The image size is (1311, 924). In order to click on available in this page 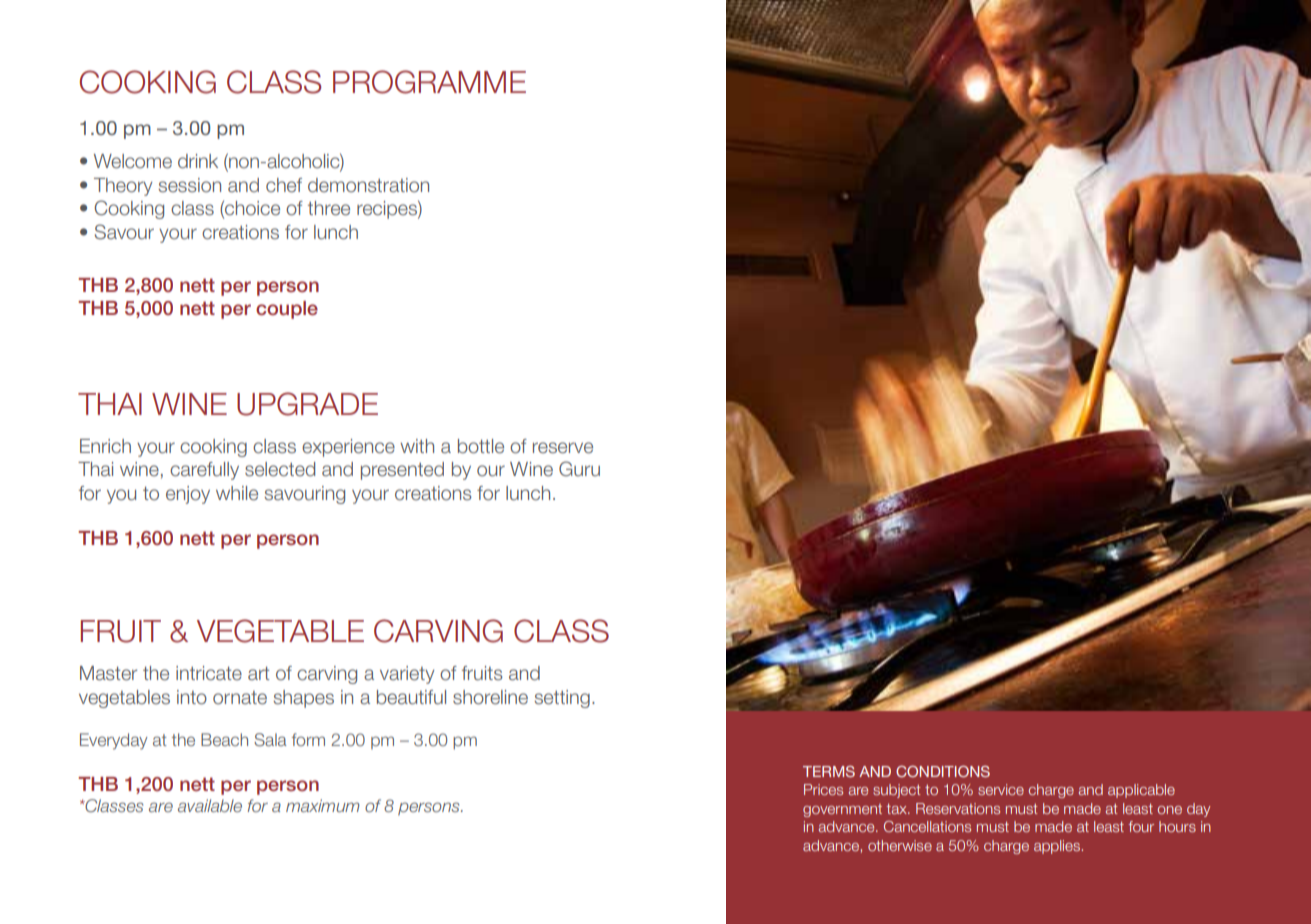, I will do `click(210, 805)`.
